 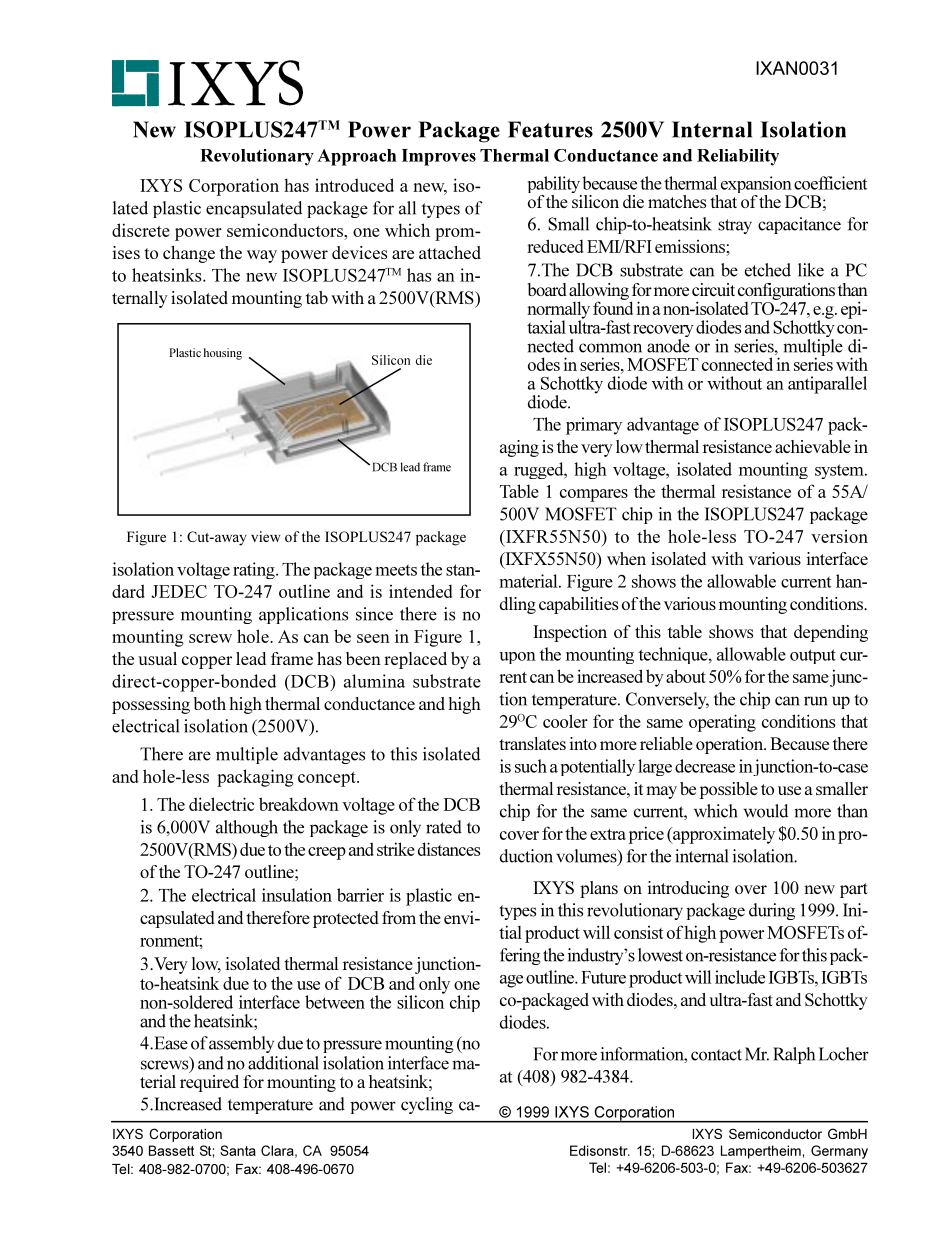 I want to click on Santa, so click(x=238, y=1150).
